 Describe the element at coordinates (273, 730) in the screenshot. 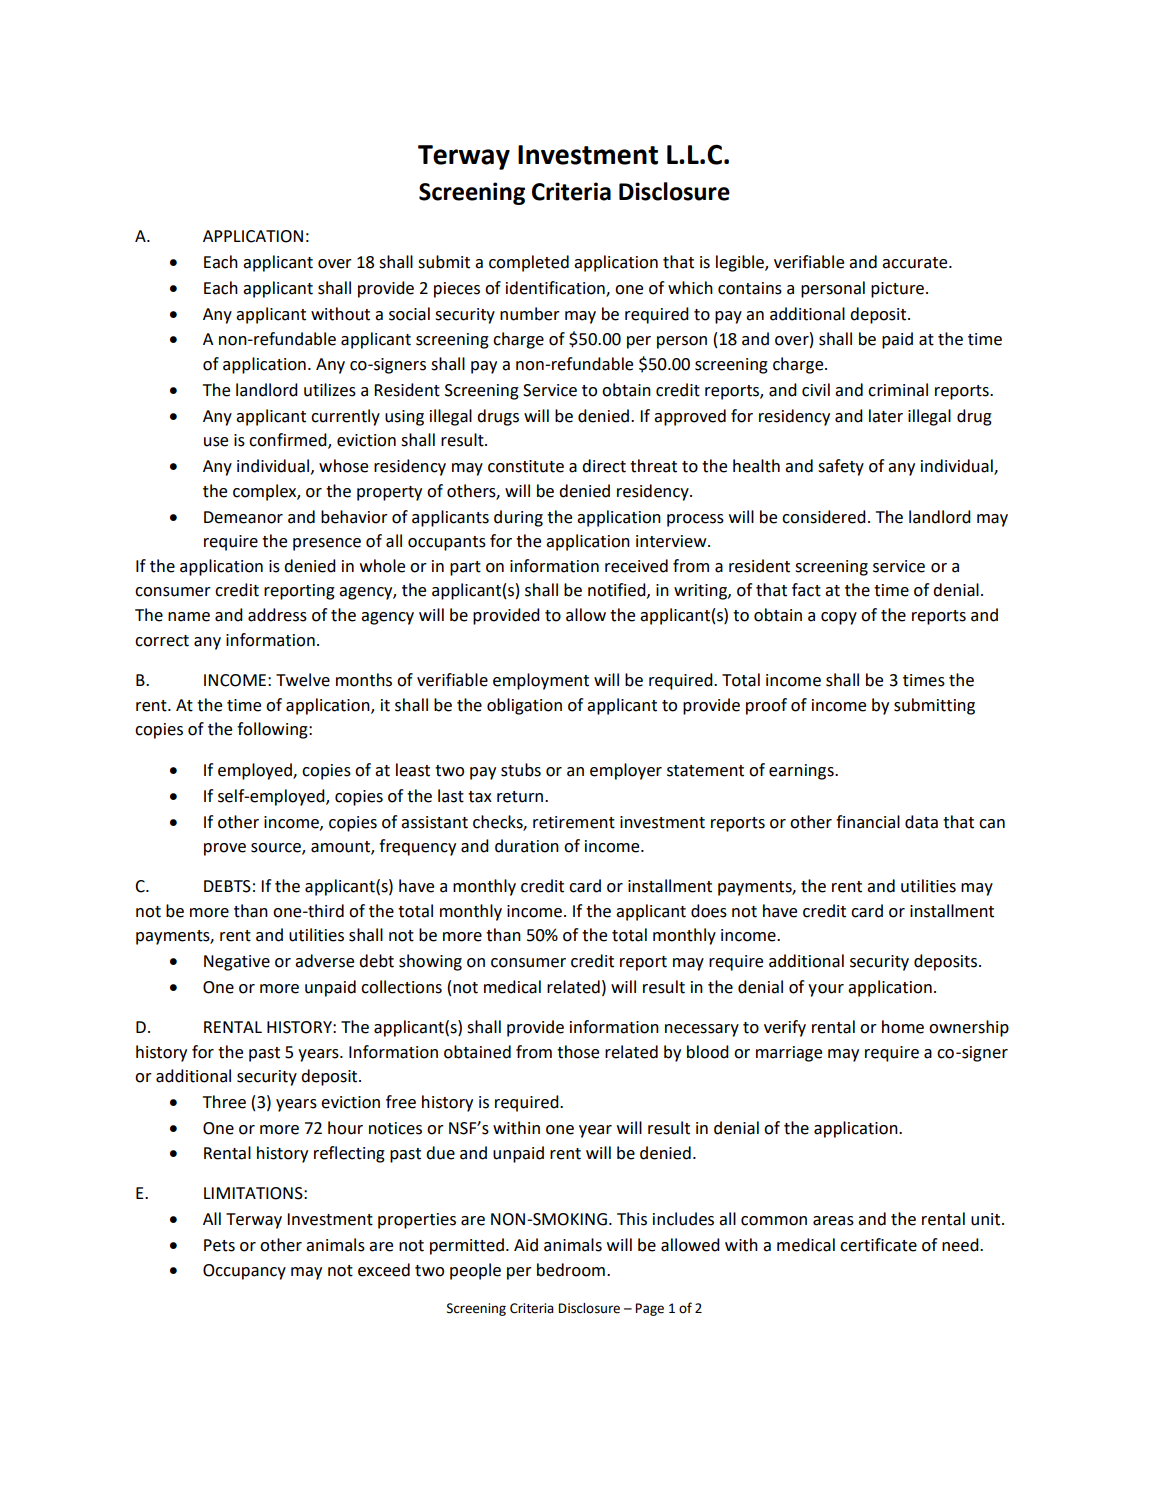

I see `following` at that location.
